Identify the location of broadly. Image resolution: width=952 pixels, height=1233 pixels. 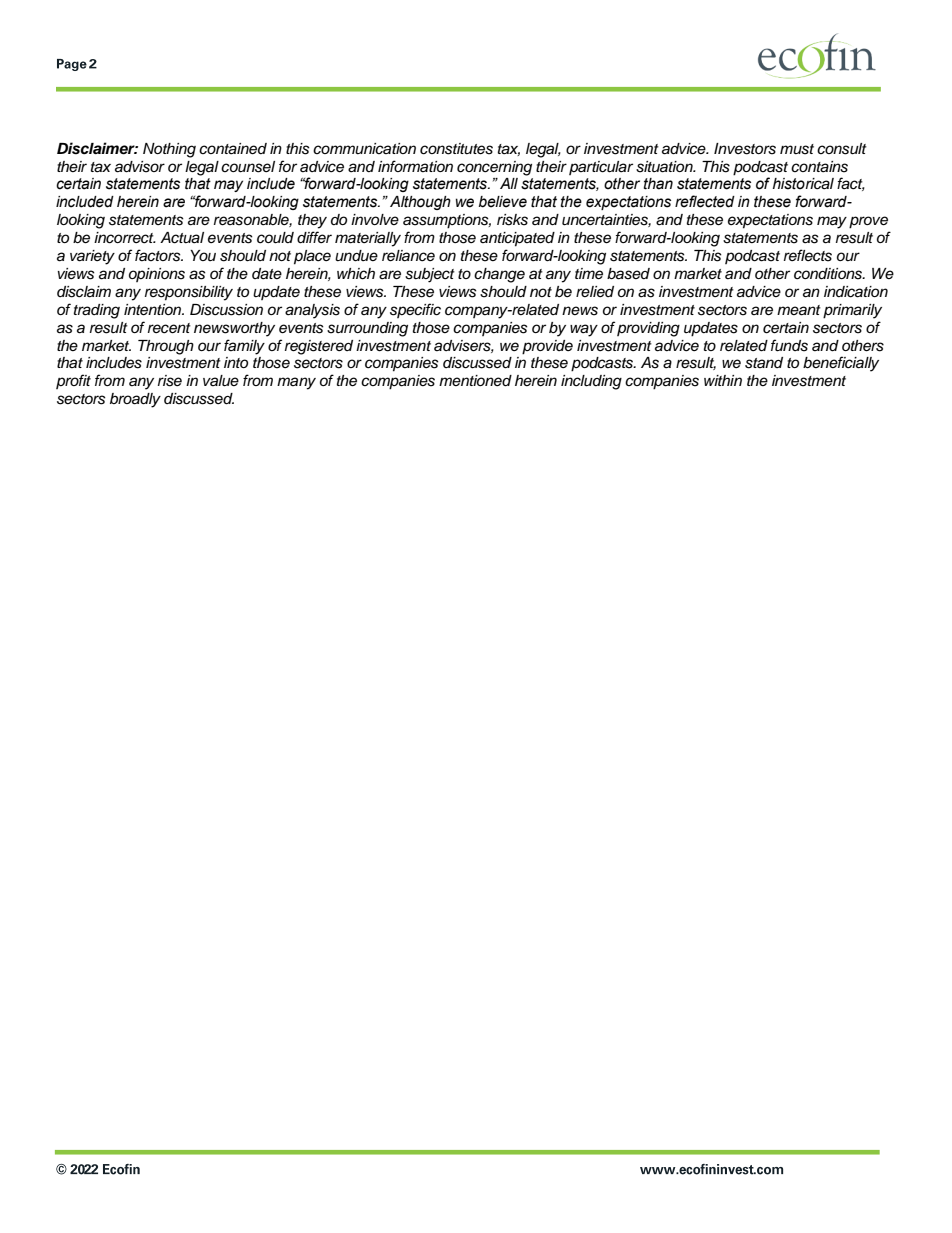
(135, 400).
